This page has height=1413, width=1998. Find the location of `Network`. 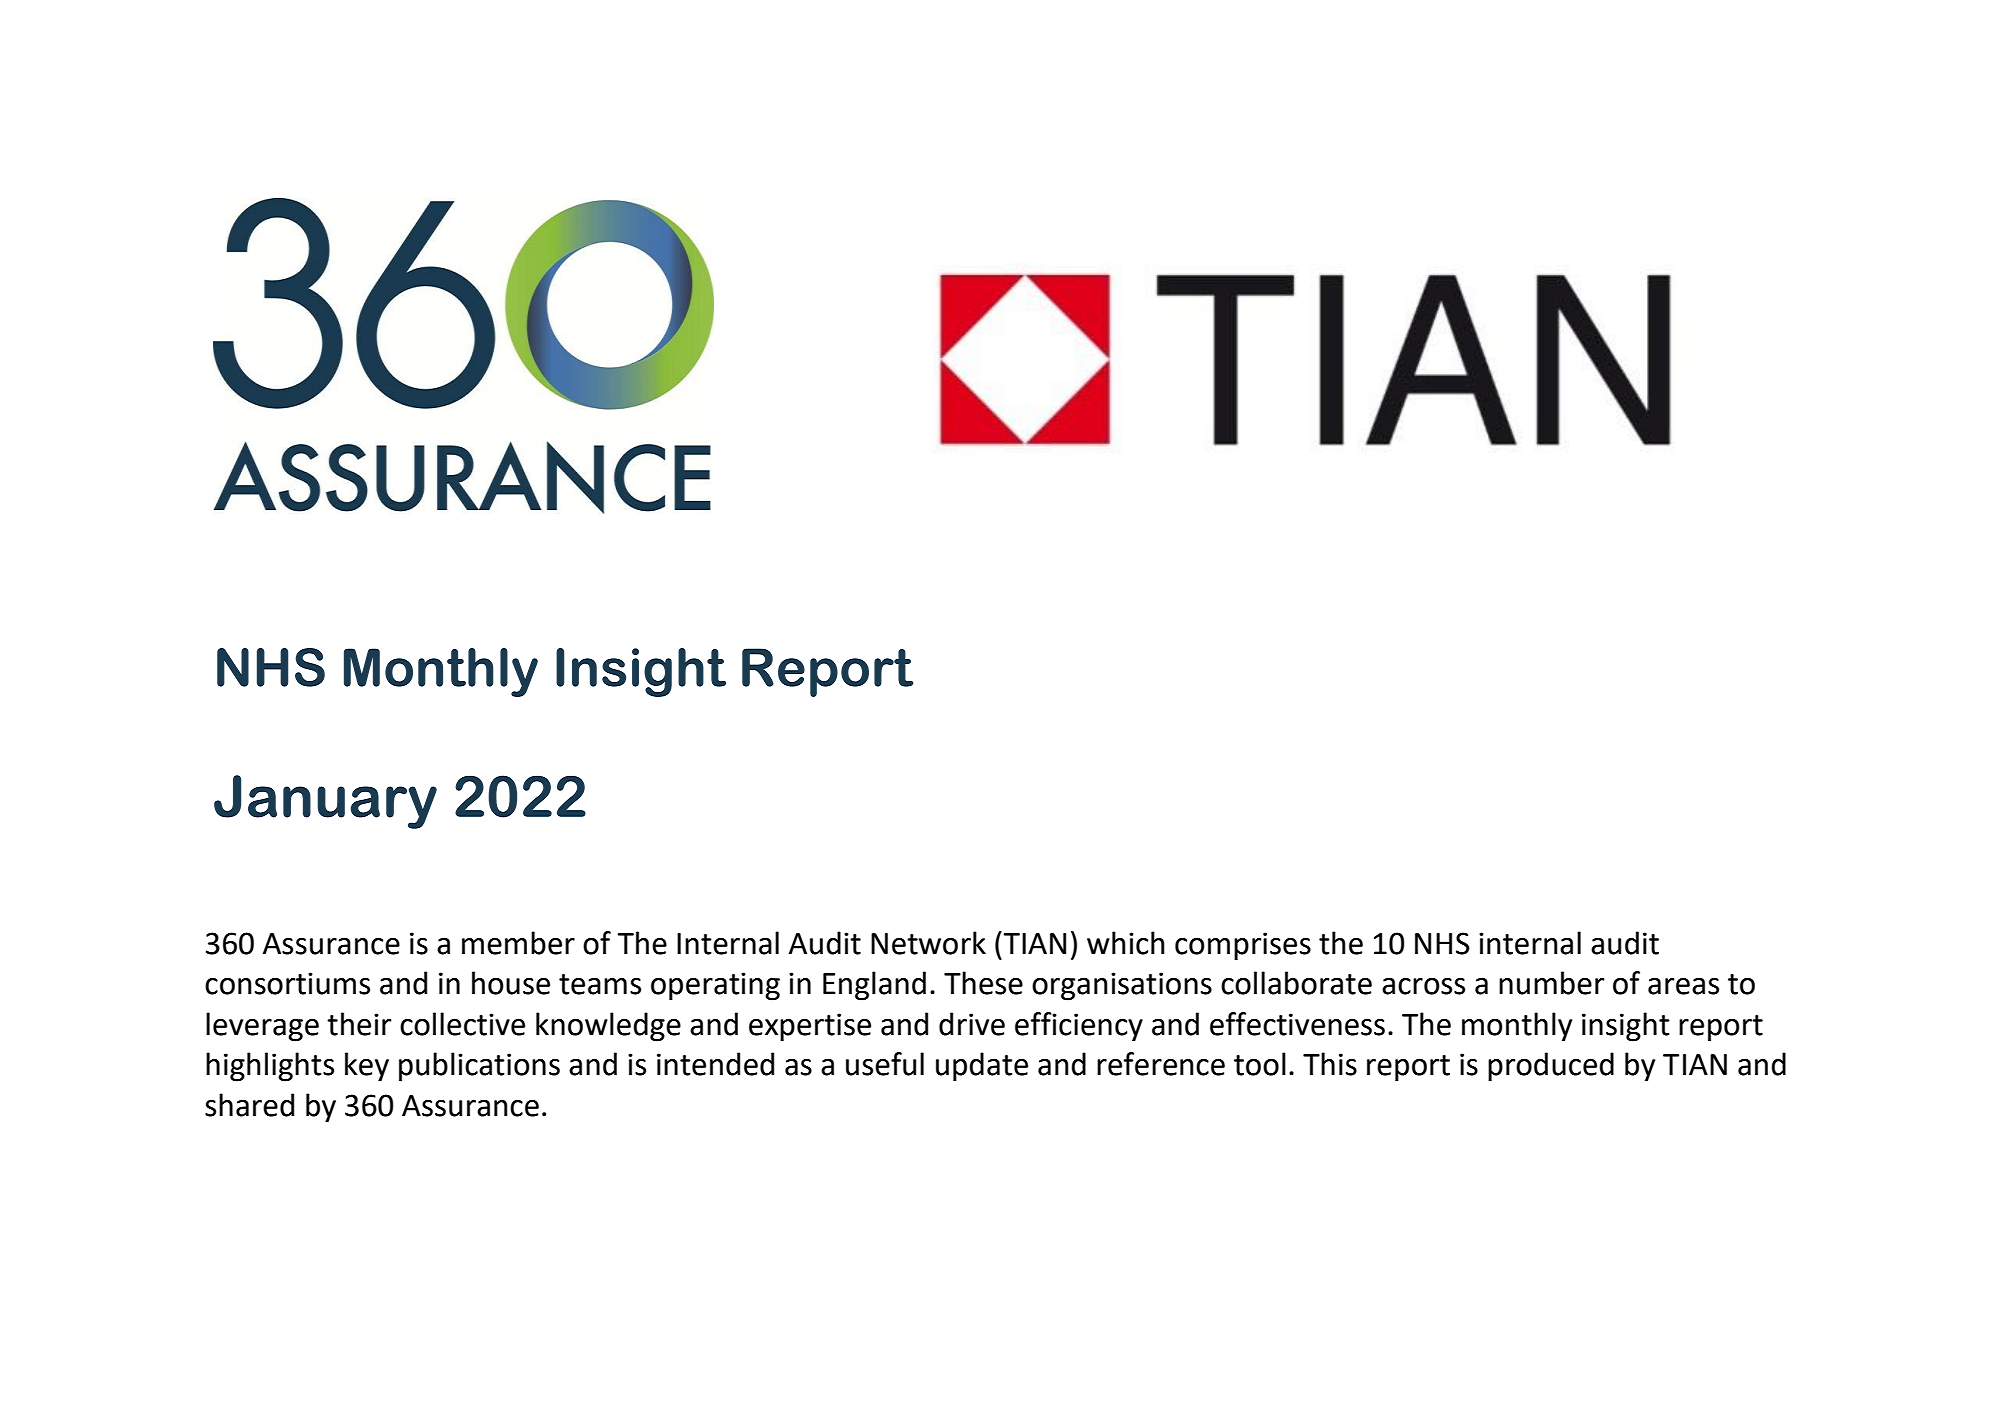

Network is located at coordinates (928, 943).
